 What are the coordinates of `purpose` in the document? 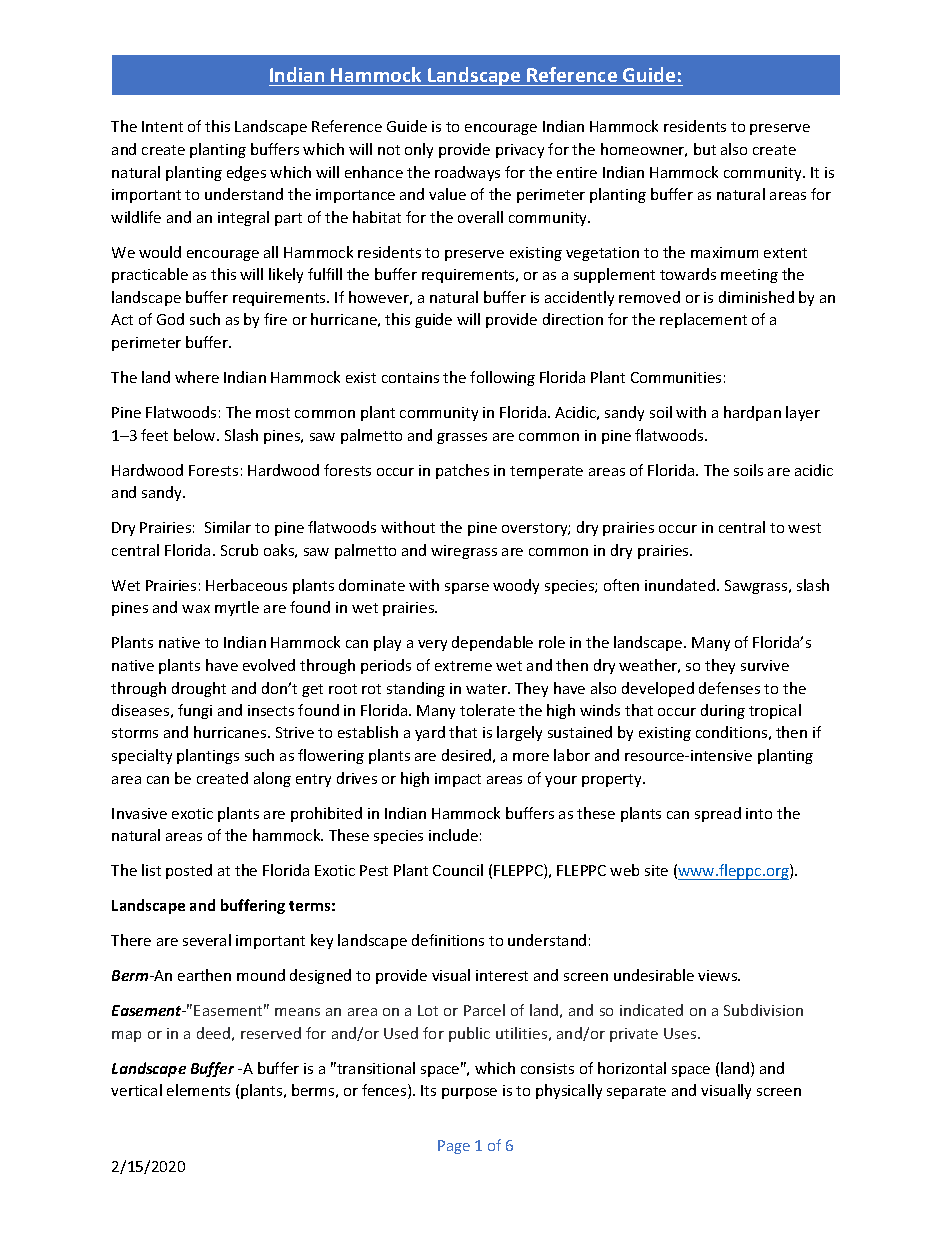 It's located at (469, 1093).
